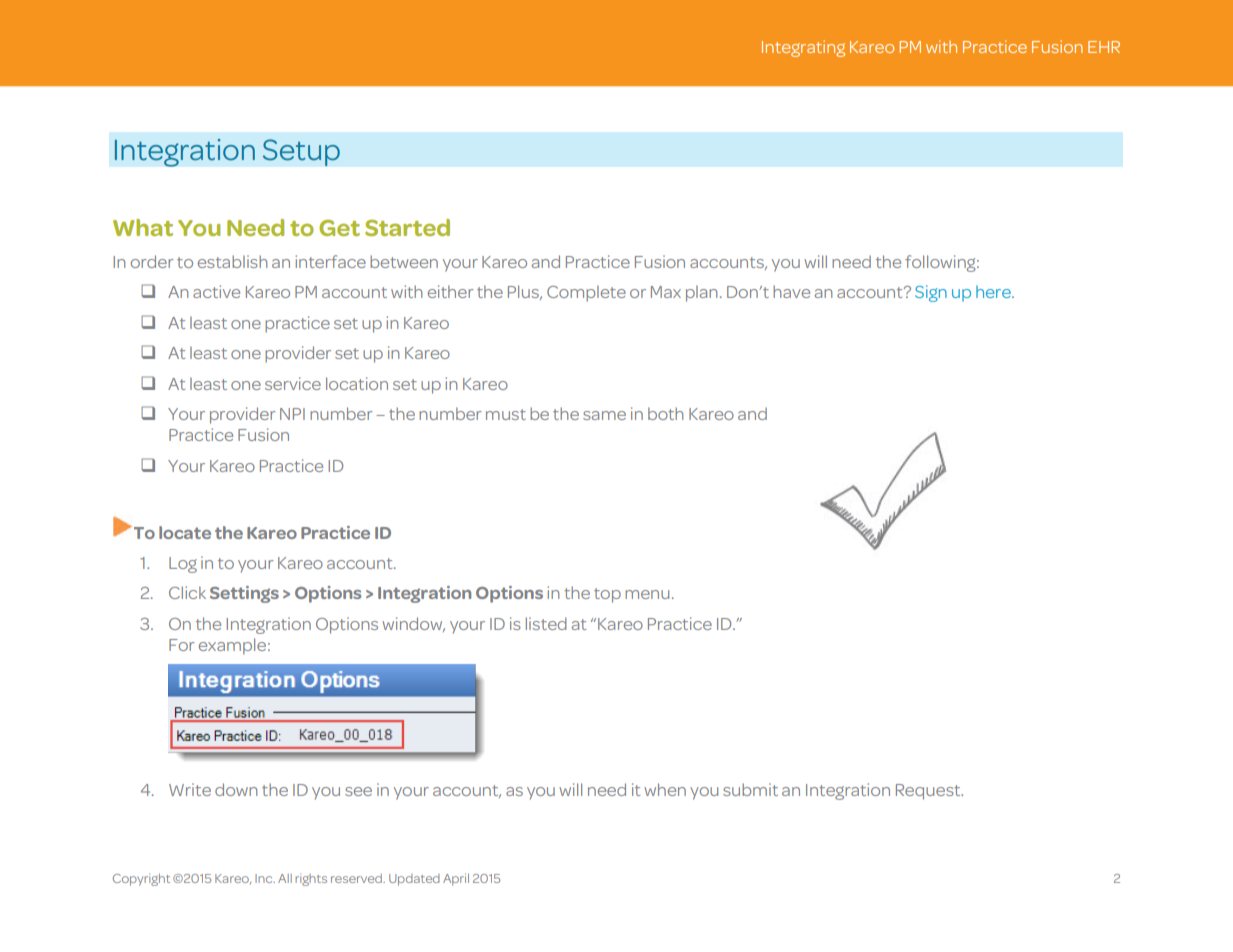 This screenshot has width=1233, height=952. Describe the element at coordinates (1104, 47) in the screenshot. I see `EHR` at that location.
